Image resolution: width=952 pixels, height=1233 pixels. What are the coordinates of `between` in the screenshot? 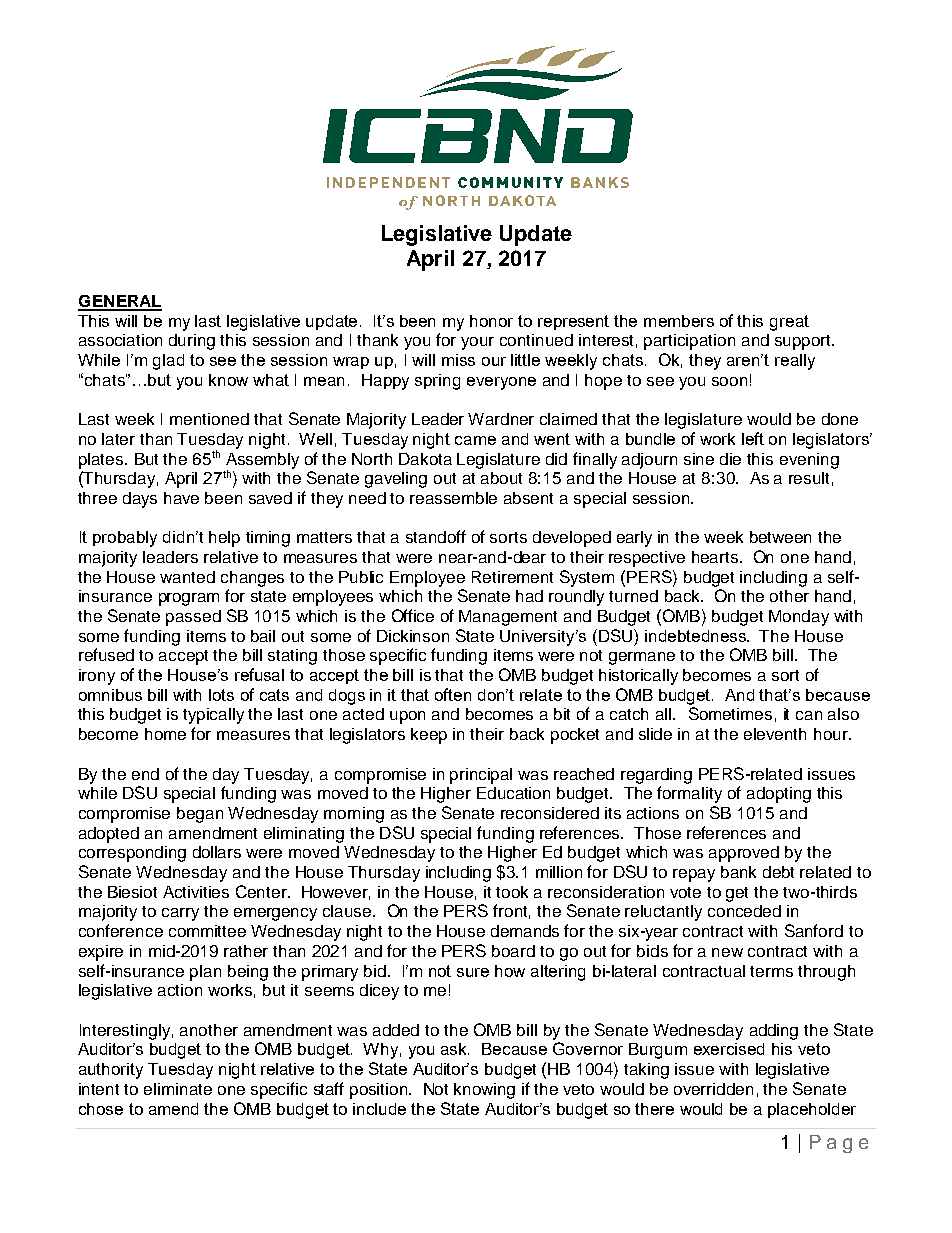 It's located at (780, 537).
